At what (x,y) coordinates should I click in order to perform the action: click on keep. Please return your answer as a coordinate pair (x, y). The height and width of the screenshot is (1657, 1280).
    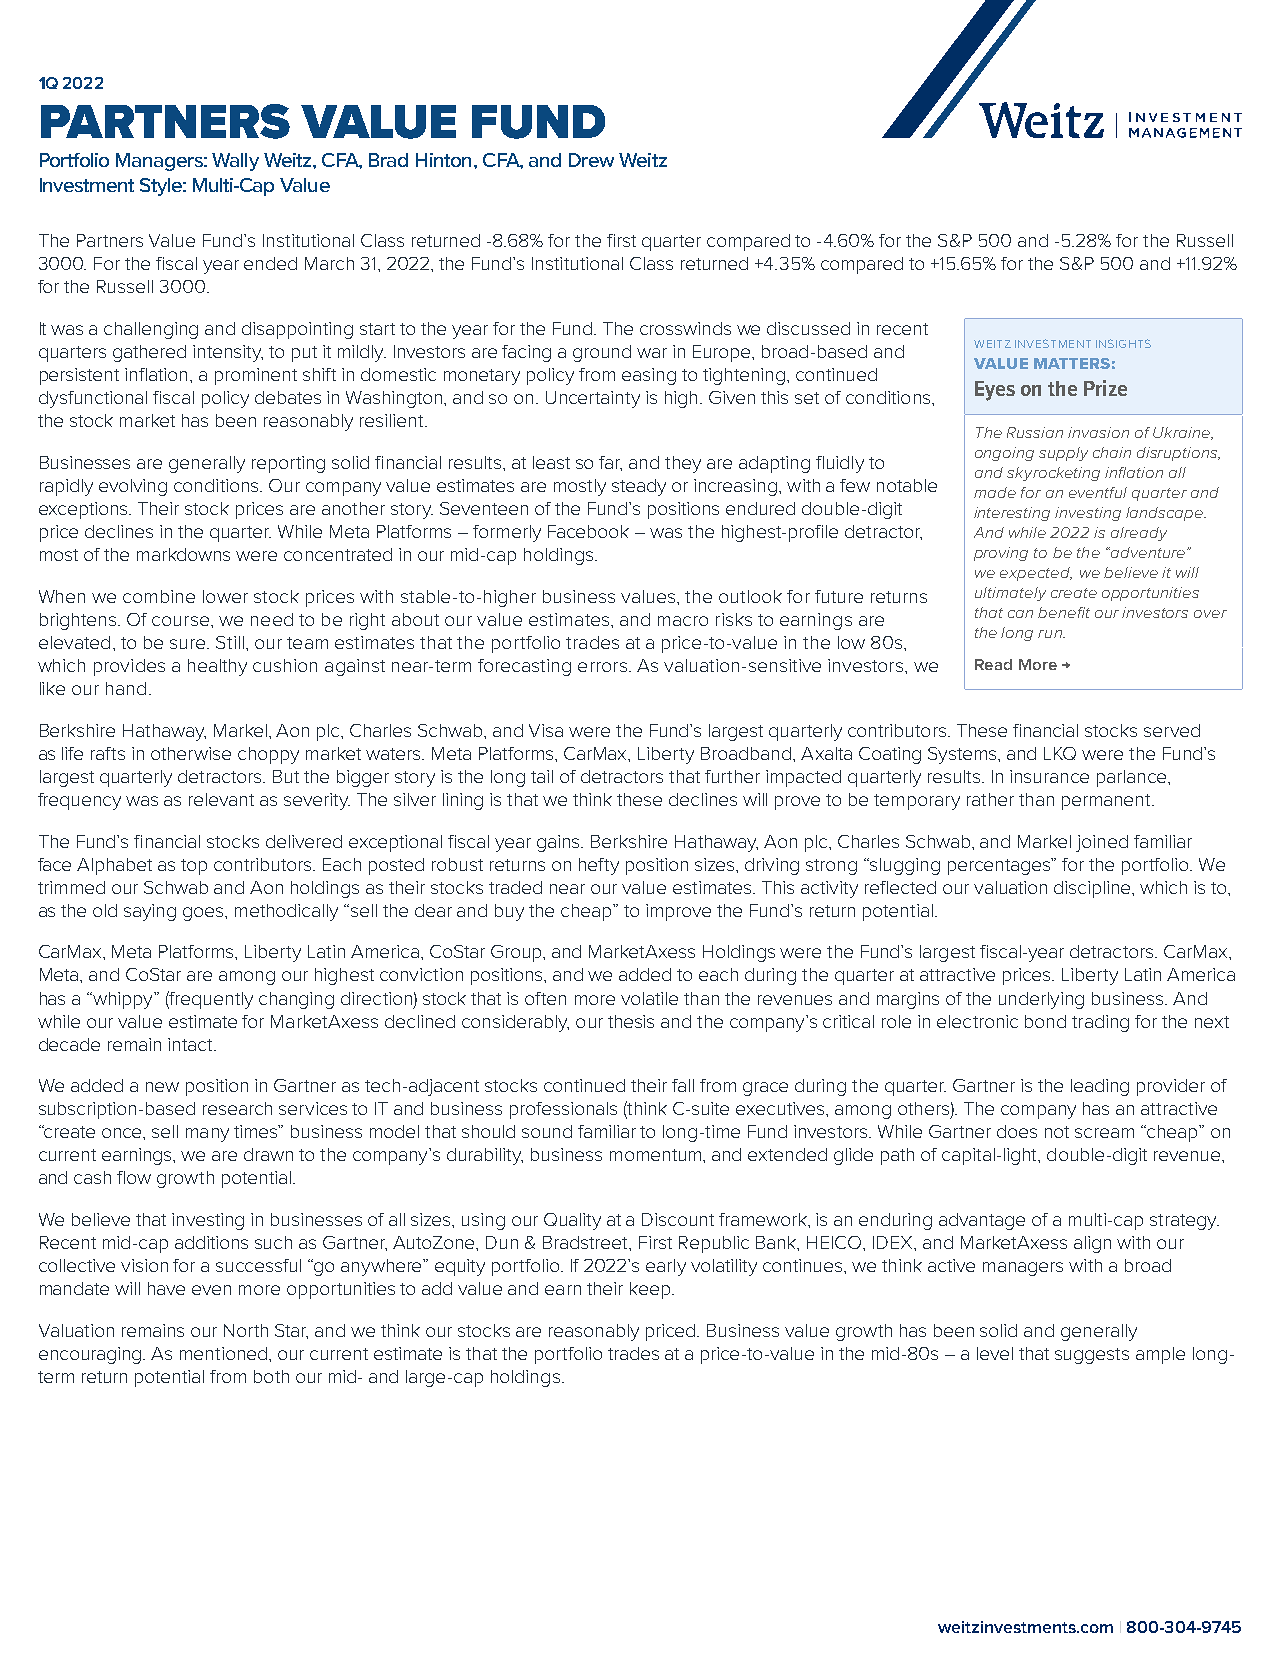
    Looking at the image, I should click on (650, 1290).
